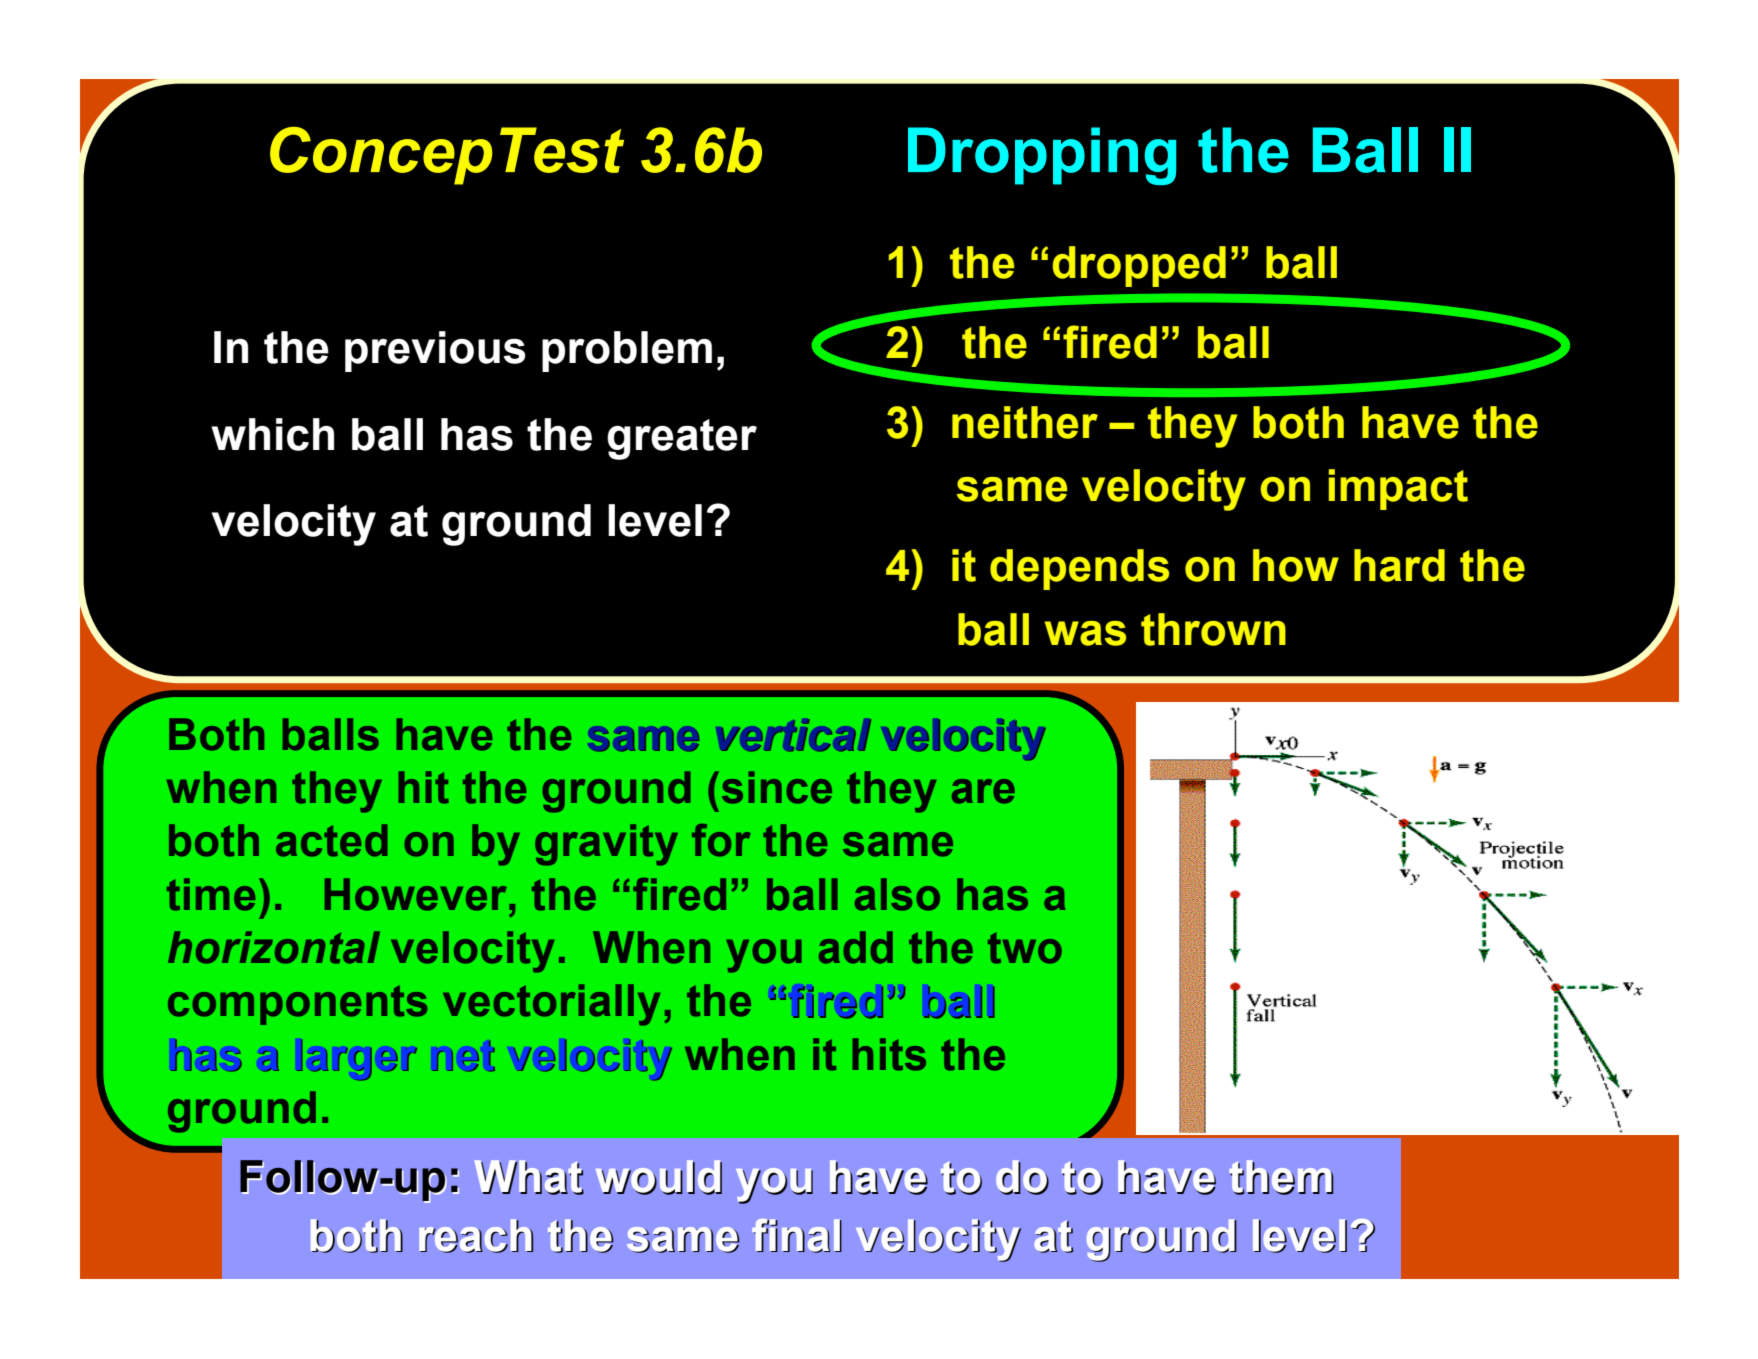 This image has height=1359, width=1758. What do you see at coordinates (529, 1177) in the image?
I see `What` at bounding box center [529, 1177].
